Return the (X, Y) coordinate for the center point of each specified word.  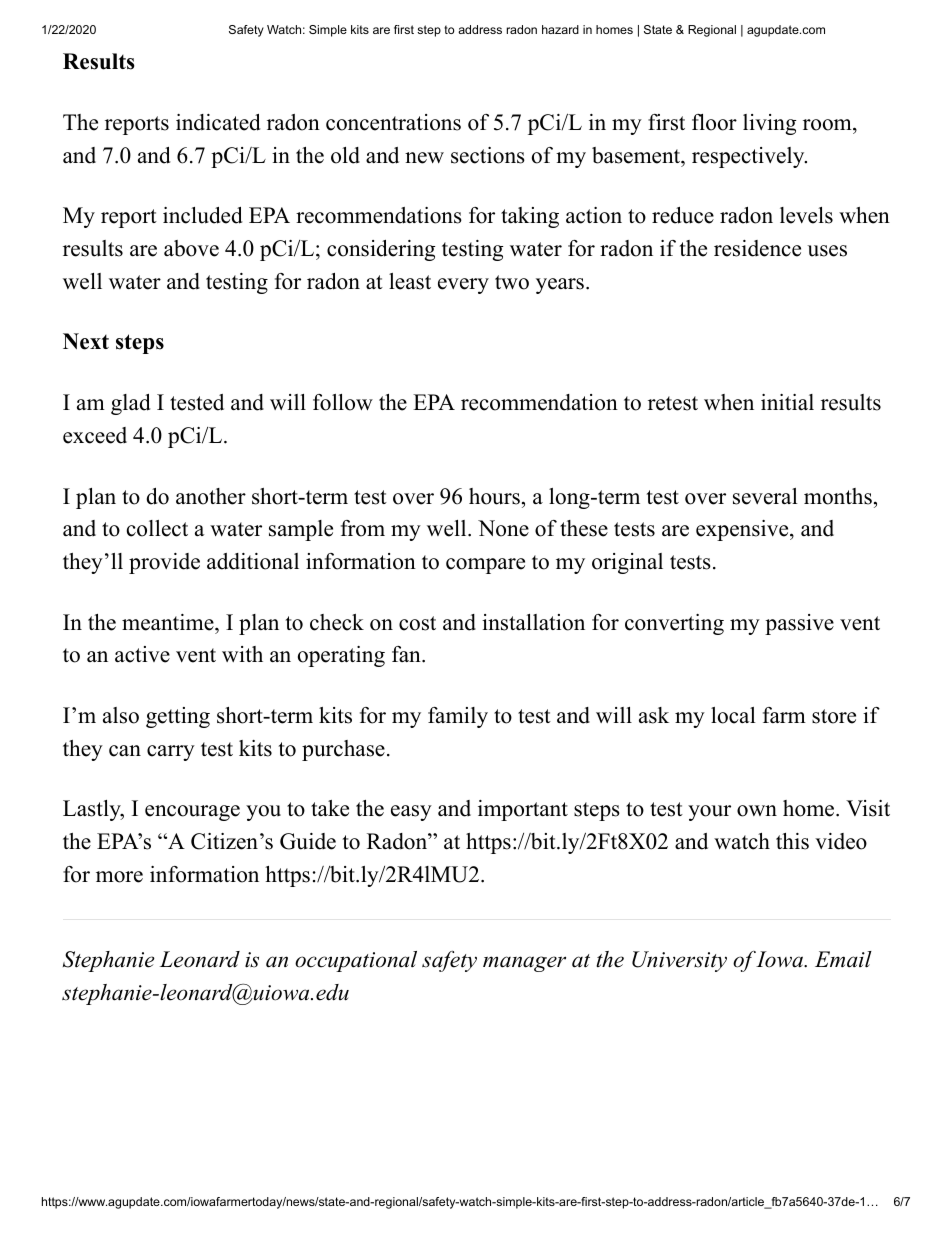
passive (799, 624)
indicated (218, 122)
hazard (560, 29)
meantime (169, 622)
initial (787, 402)
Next (86, 341)
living (769, 124)
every (463, 286)
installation (533, 622)
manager (524, 964)
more (119, 877)
